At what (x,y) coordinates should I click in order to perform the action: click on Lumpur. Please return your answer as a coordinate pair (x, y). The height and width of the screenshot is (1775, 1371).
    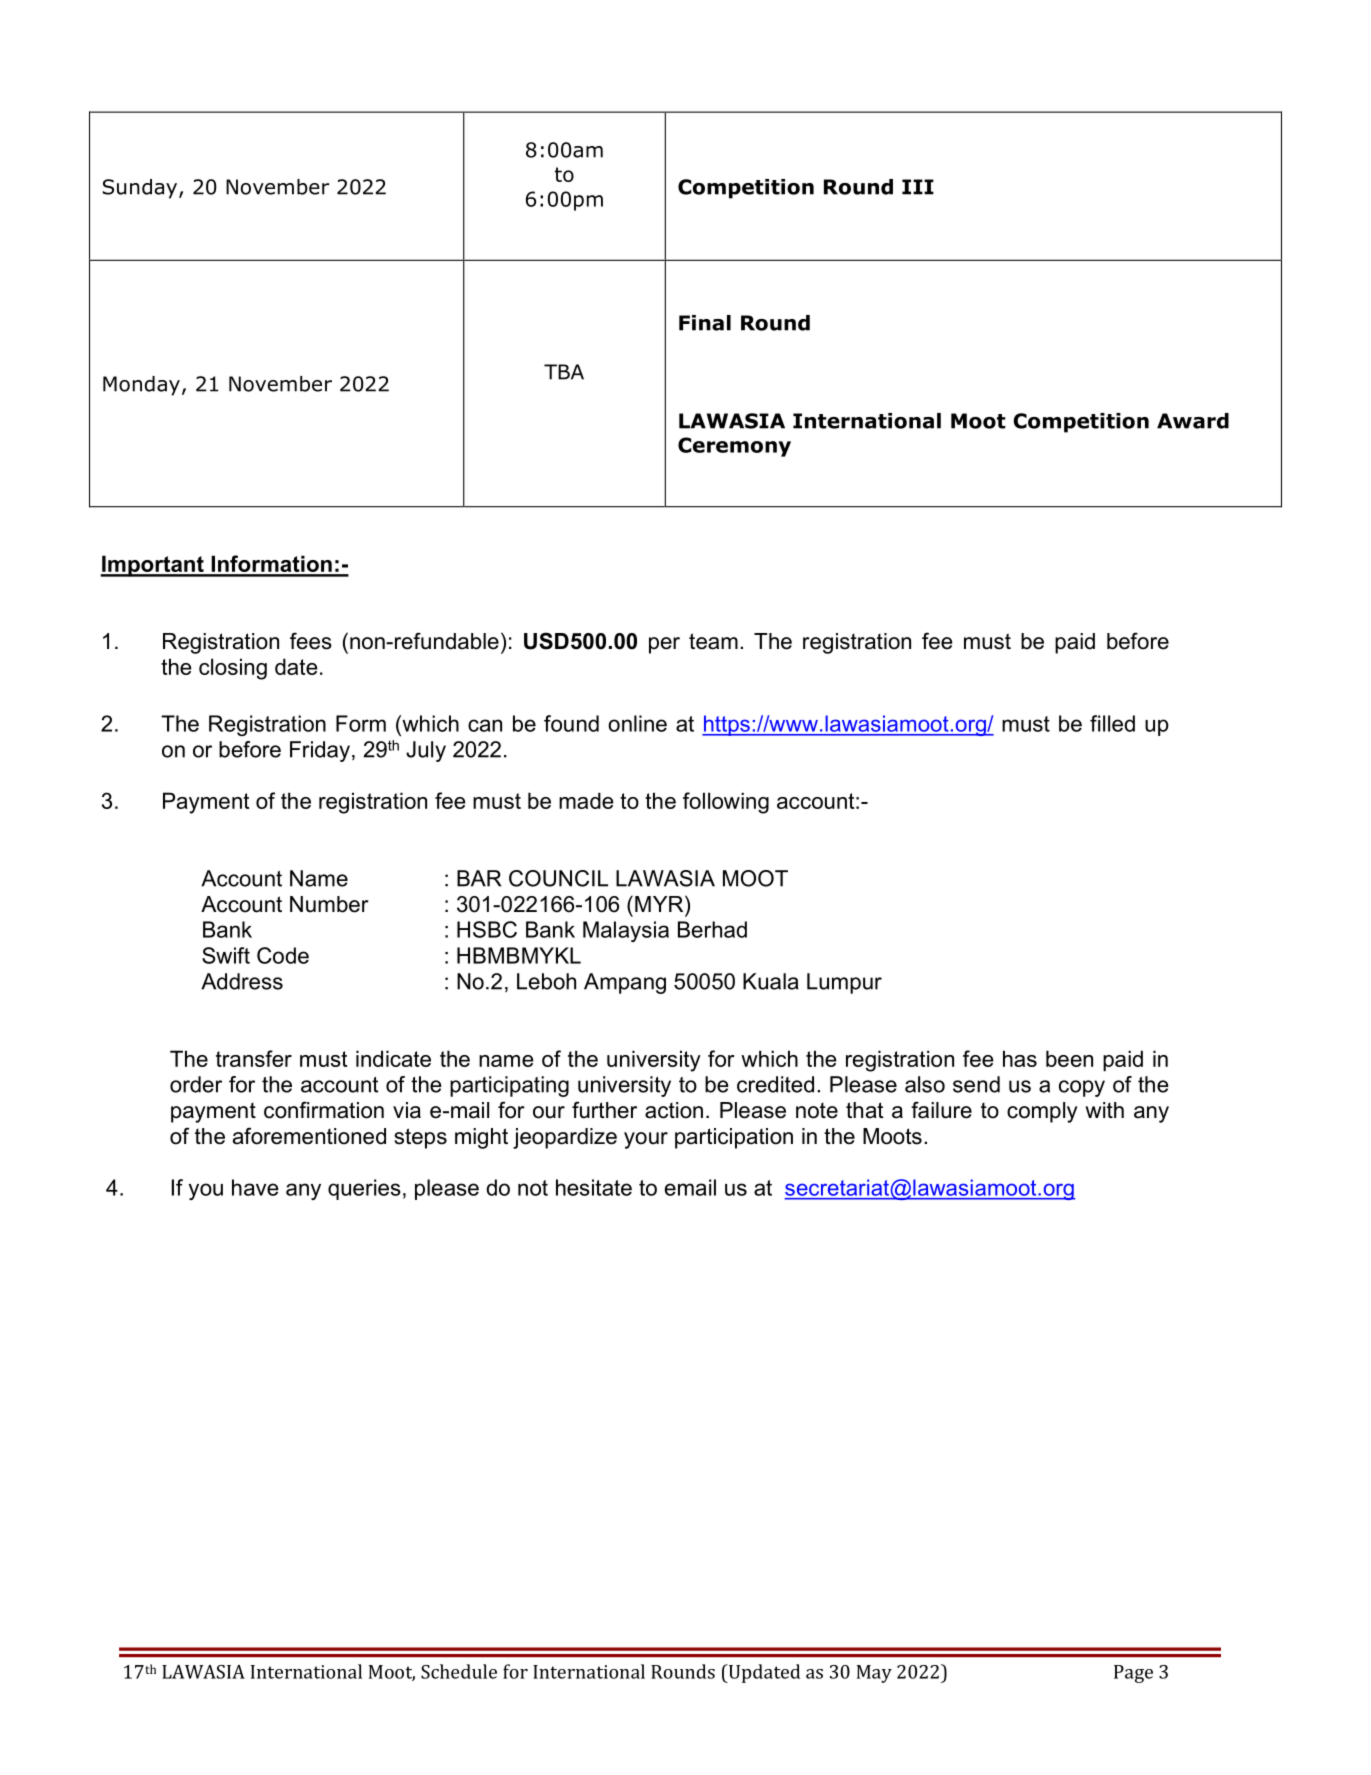
    Looking at the image, I should click on (844, 983).
